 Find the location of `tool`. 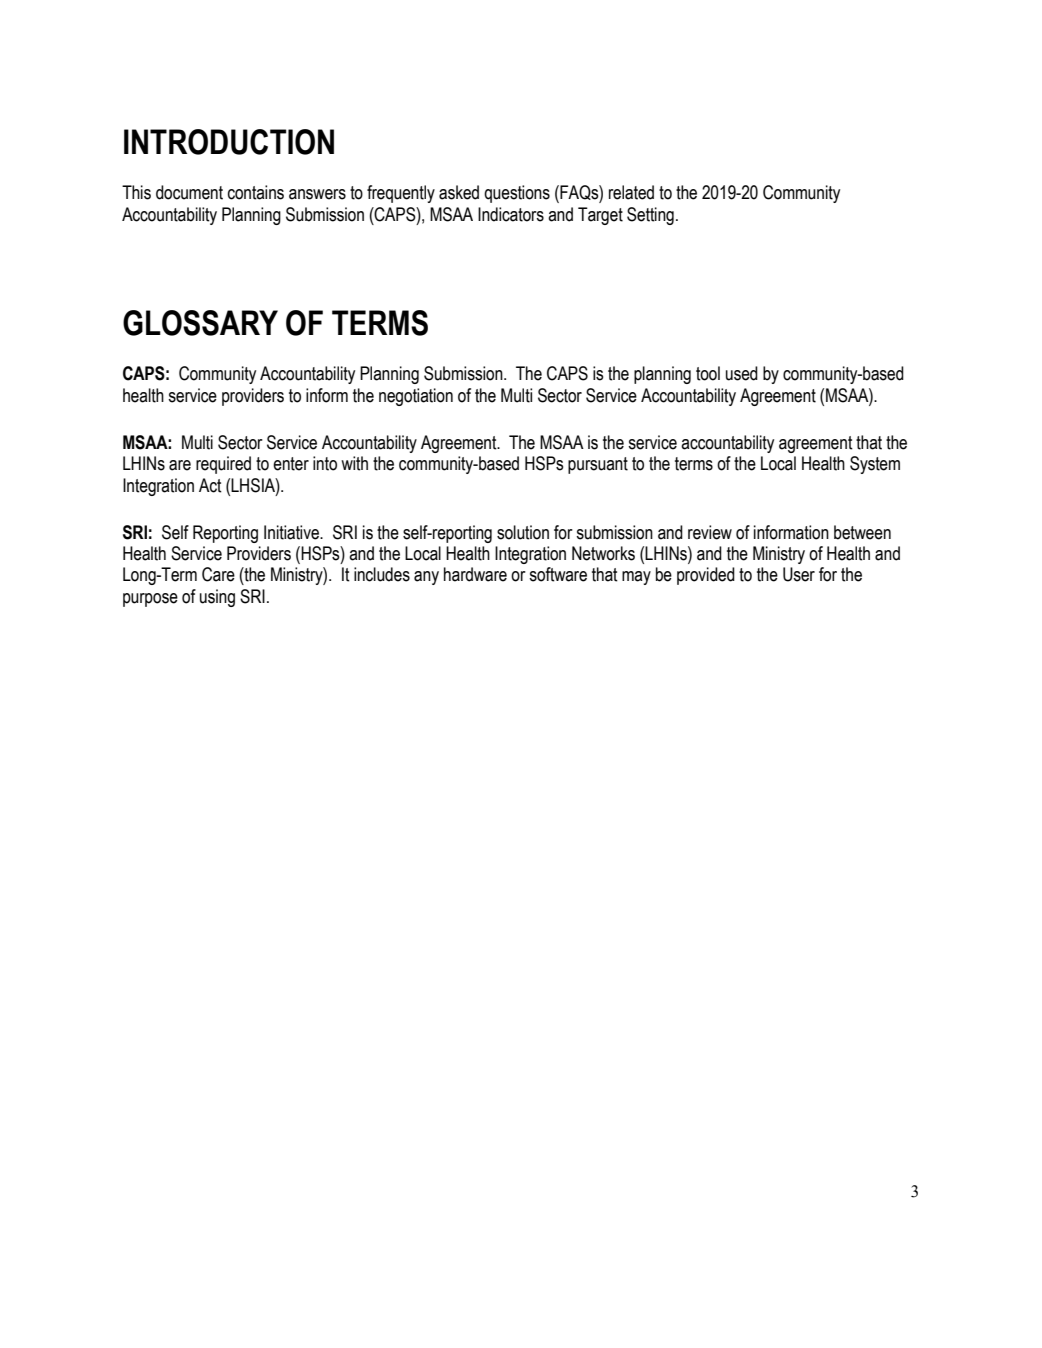

tool is located at coordinates (708, 373).
